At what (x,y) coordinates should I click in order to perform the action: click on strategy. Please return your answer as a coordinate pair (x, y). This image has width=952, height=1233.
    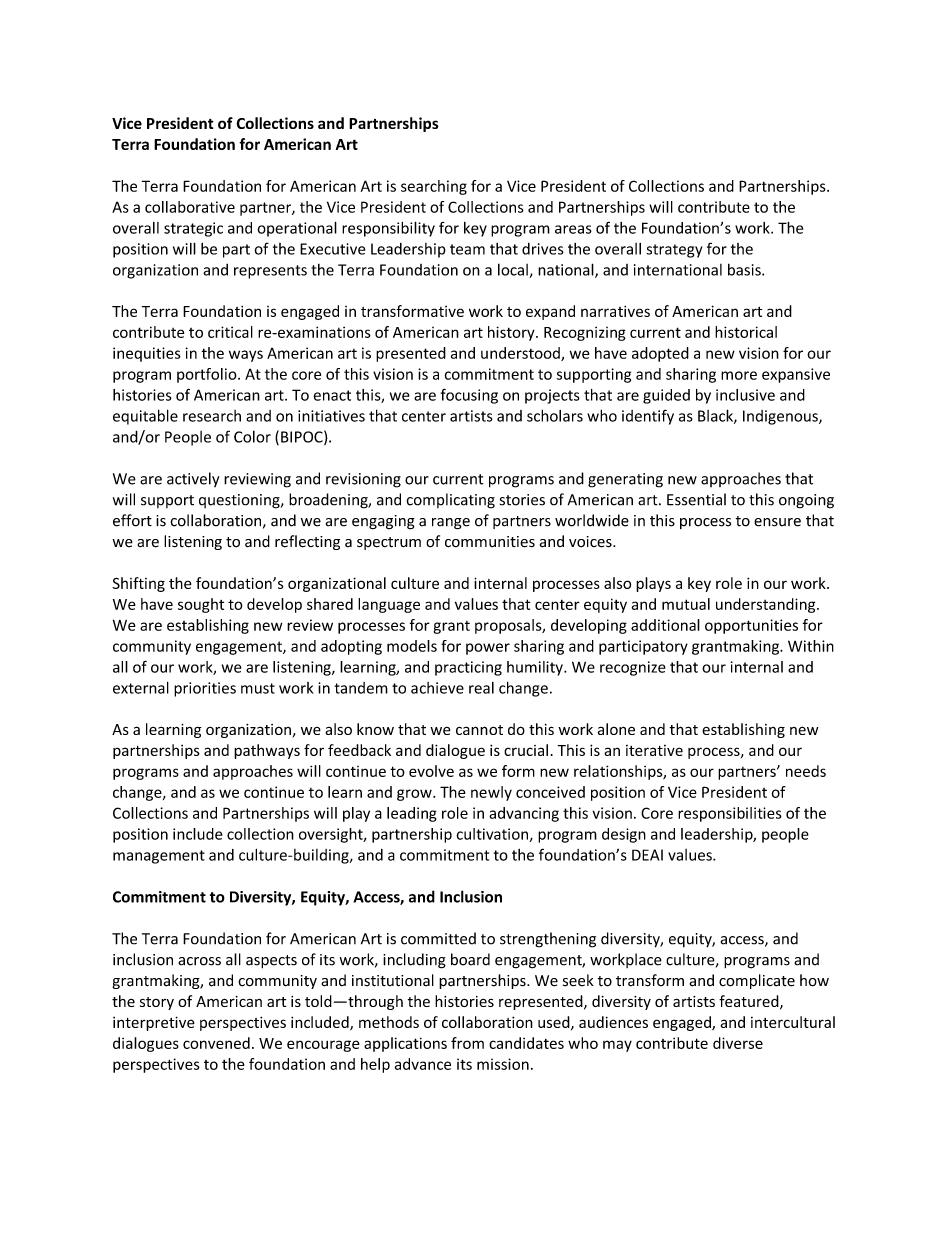
    Looking at the image, I should click on (674, 251).
